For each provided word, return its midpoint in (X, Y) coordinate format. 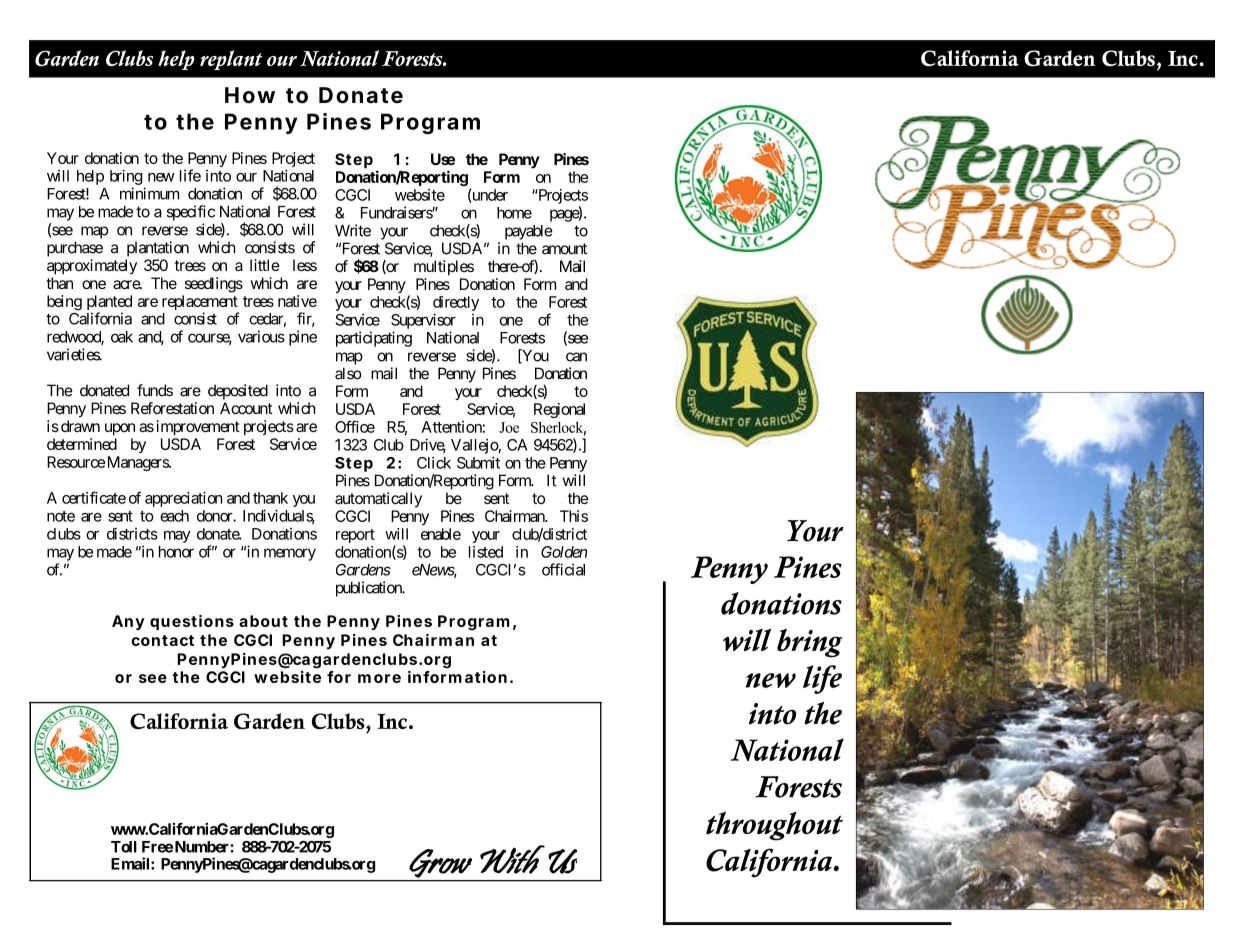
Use (443, 159)
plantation (158, 249)
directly (456, 305)
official (563, 569)
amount (564, 249)
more (379, 678)
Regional (559, 410)
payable (529, 232)
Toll (124, 847)
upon (120, 429)
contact (162, 640)
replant (231, 60)
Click (434, 463)
